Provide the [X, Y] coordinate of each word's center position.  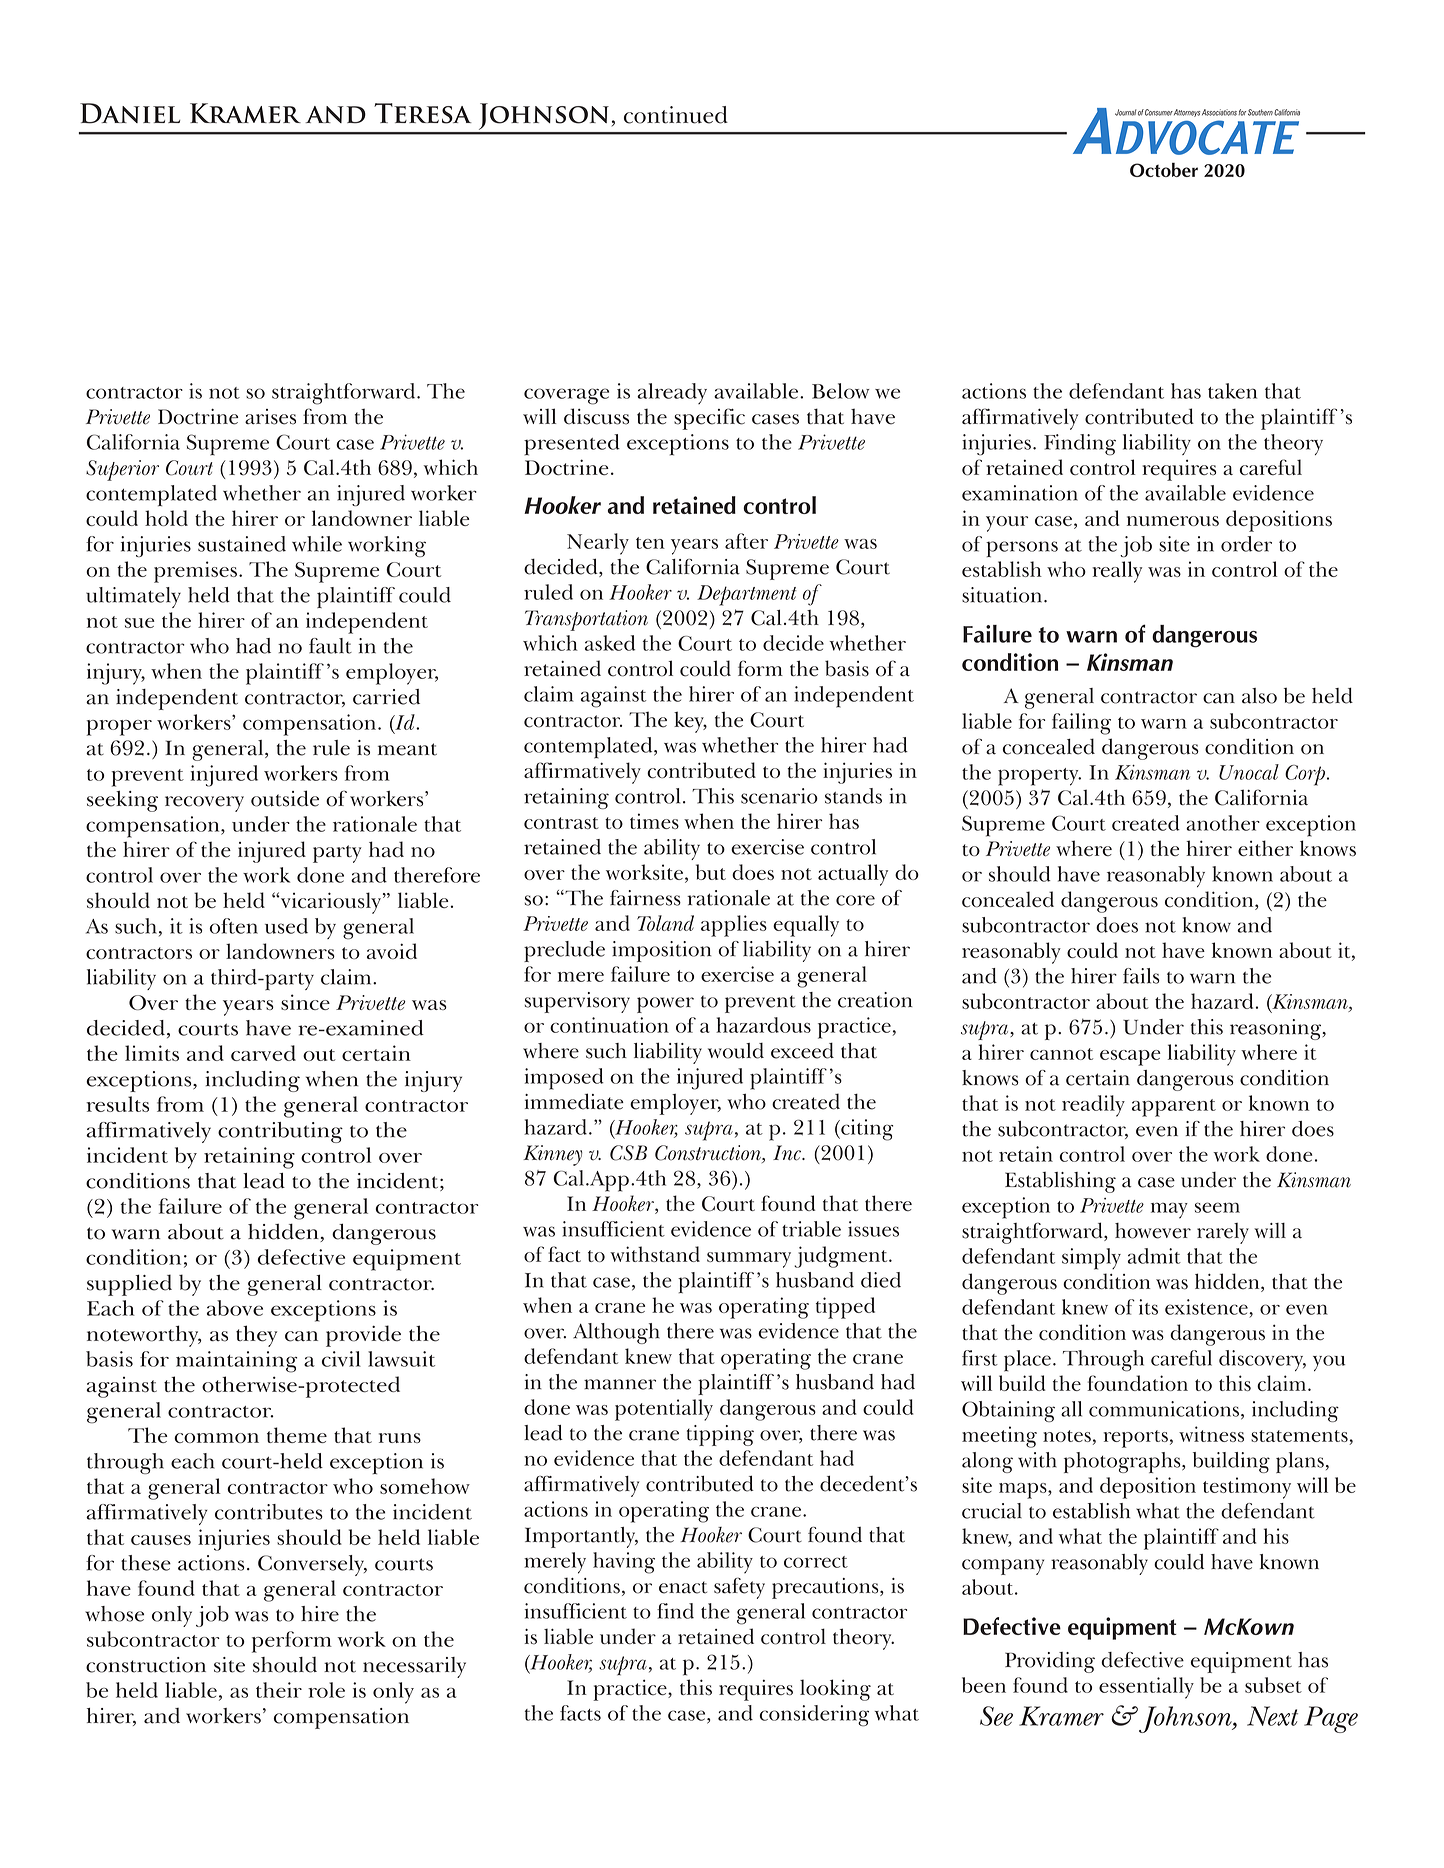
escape [1130, 1058]
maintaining [236, 1362]
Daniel [130, 113]
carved [263, 1053]
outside [285, 798]
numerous [1173, 521]
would [736, 1051]
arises [270, 417]
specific [709, 419]
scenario [779, 796]
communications [1164, 1409]
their [279, 1690]
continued [676, 115]
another [1223, 823]
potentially [664, 1410]
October [1164, 170]
